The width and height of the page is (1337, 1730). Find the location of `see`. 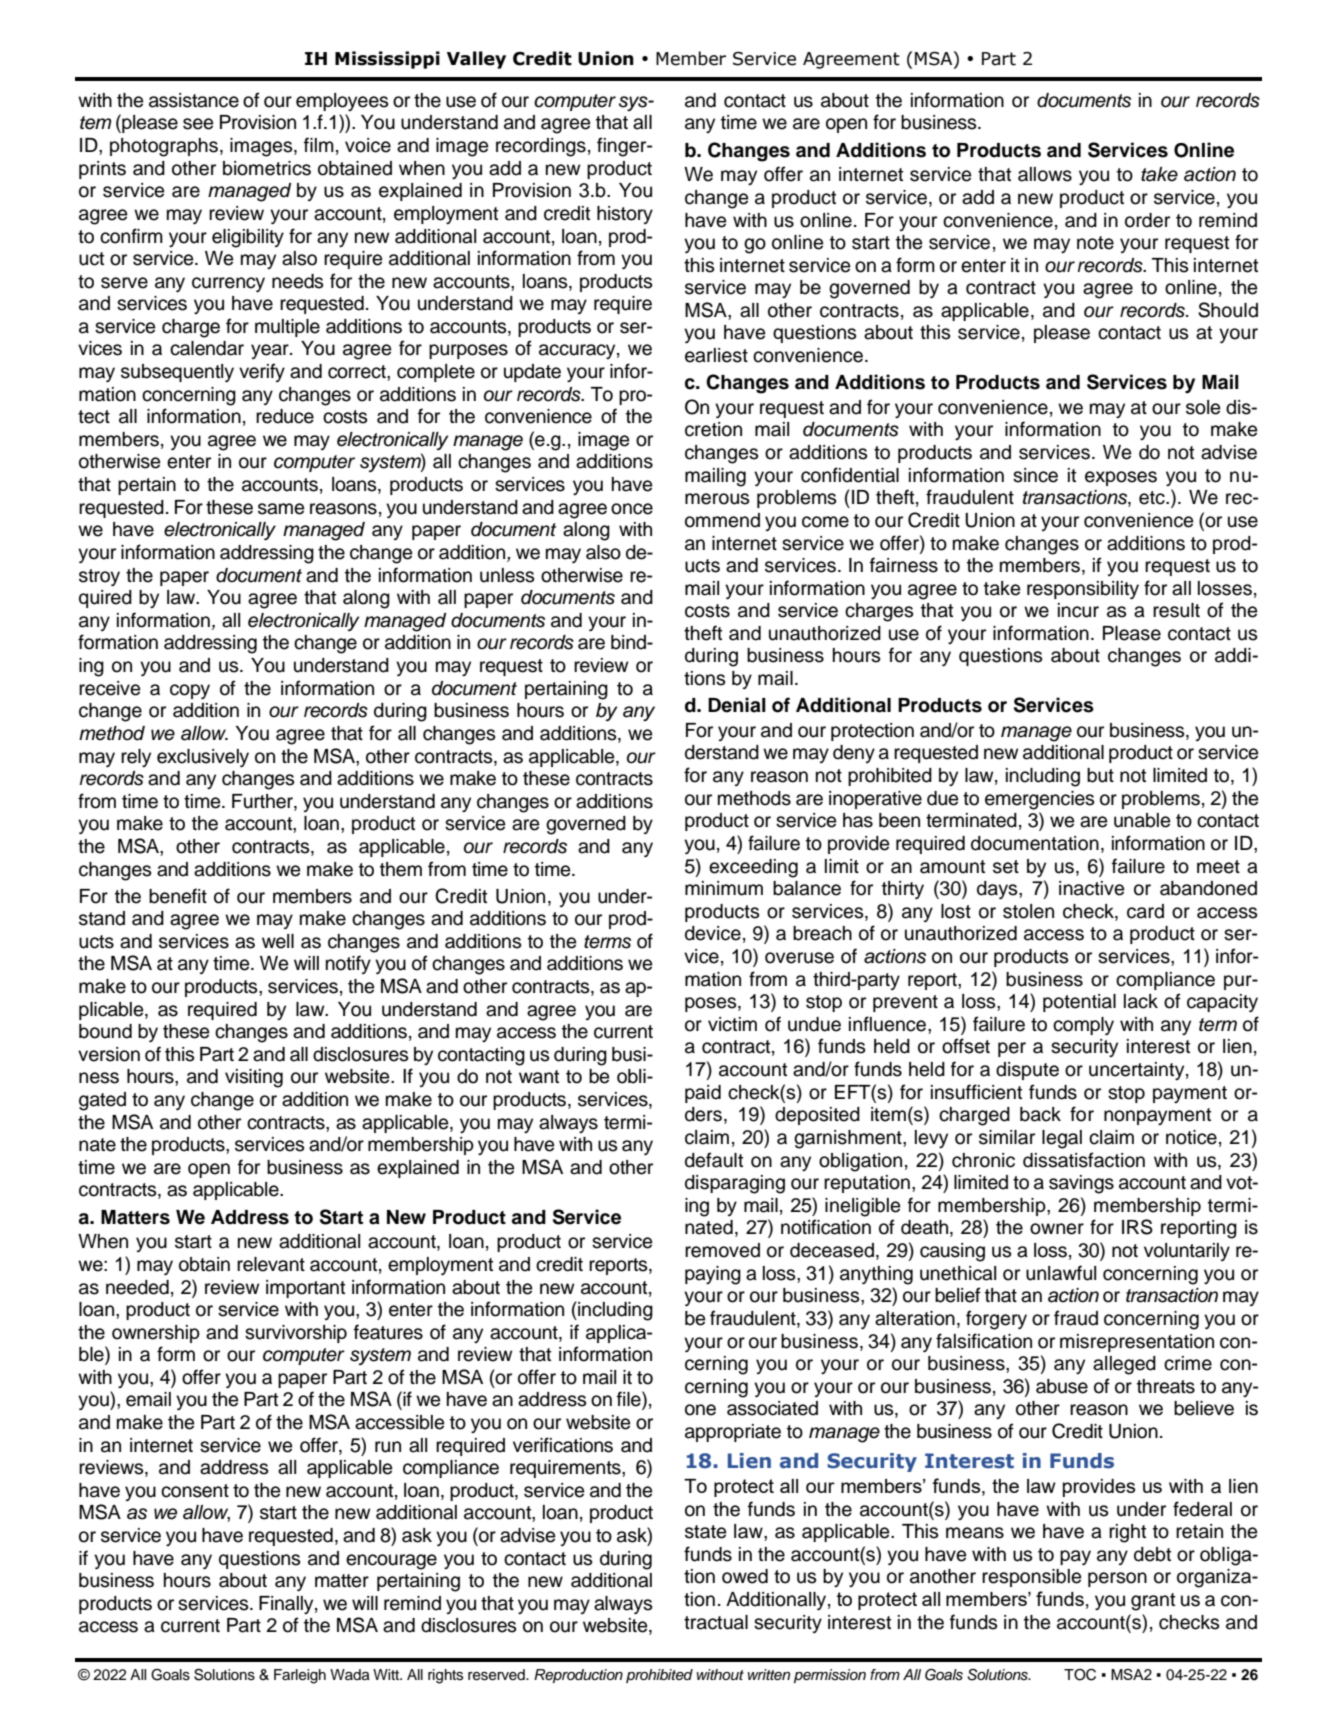

see is located at coordinates (198, 124).
